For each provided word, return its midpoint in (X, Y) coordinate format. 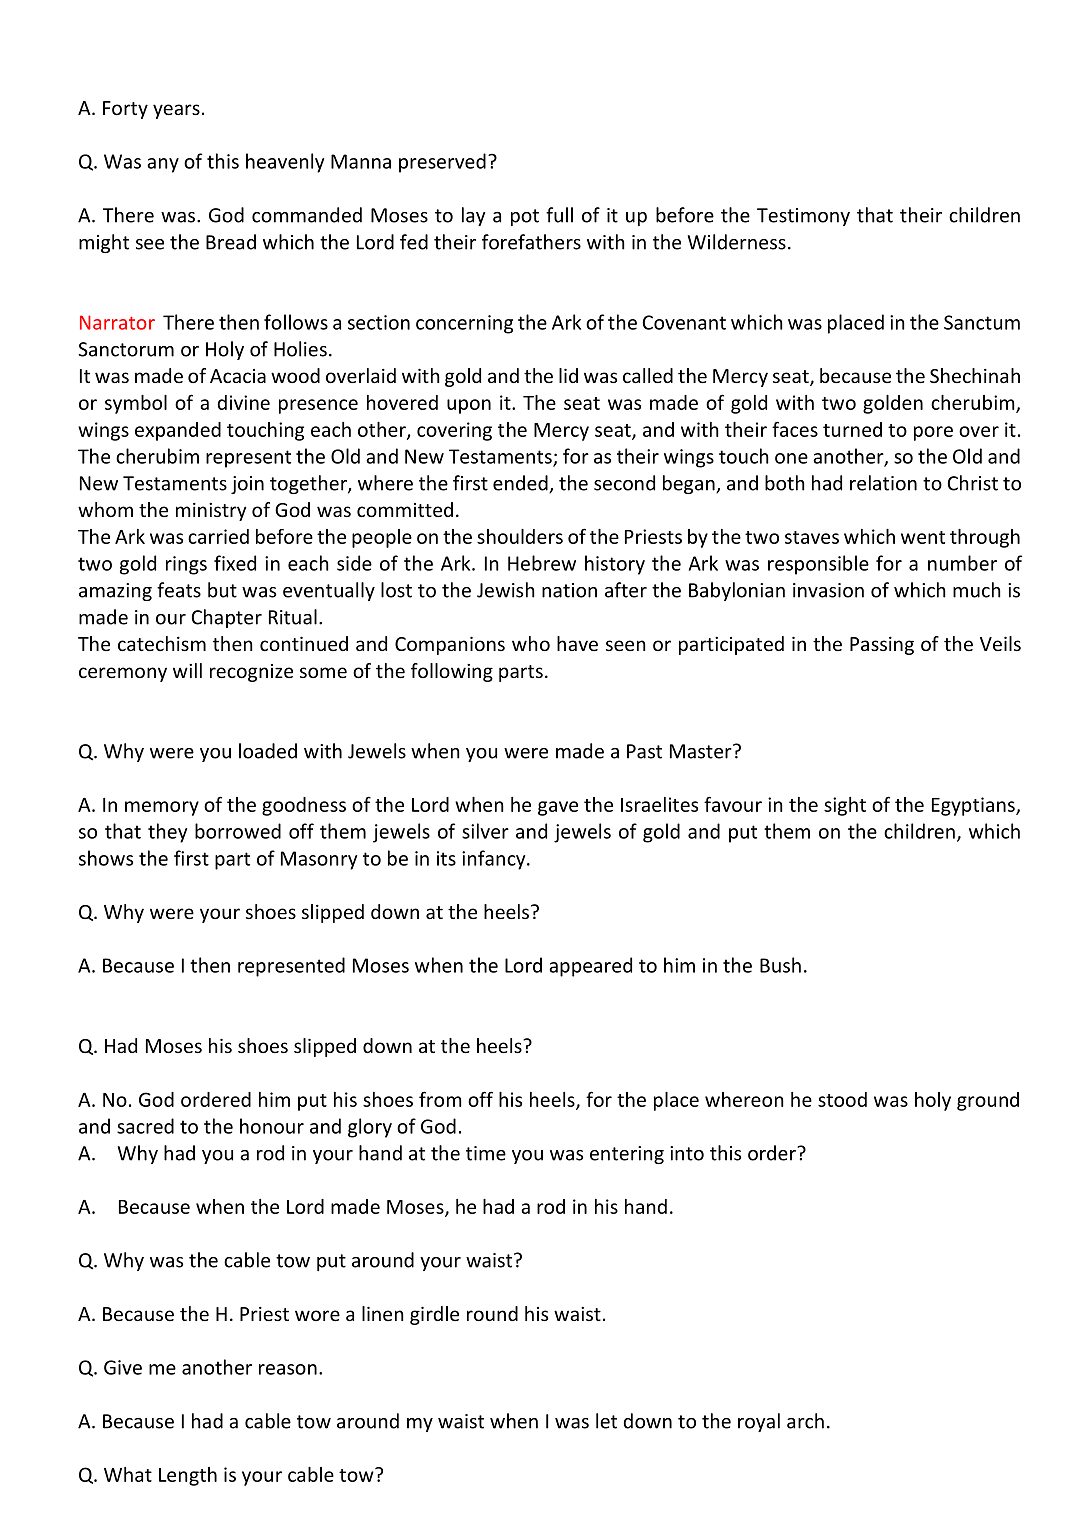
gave (558, 808)
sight (845, 806)
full (559, 215)
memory (162, 808)
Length (188, 1476)
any (163, 165)
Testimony (803, 217)
